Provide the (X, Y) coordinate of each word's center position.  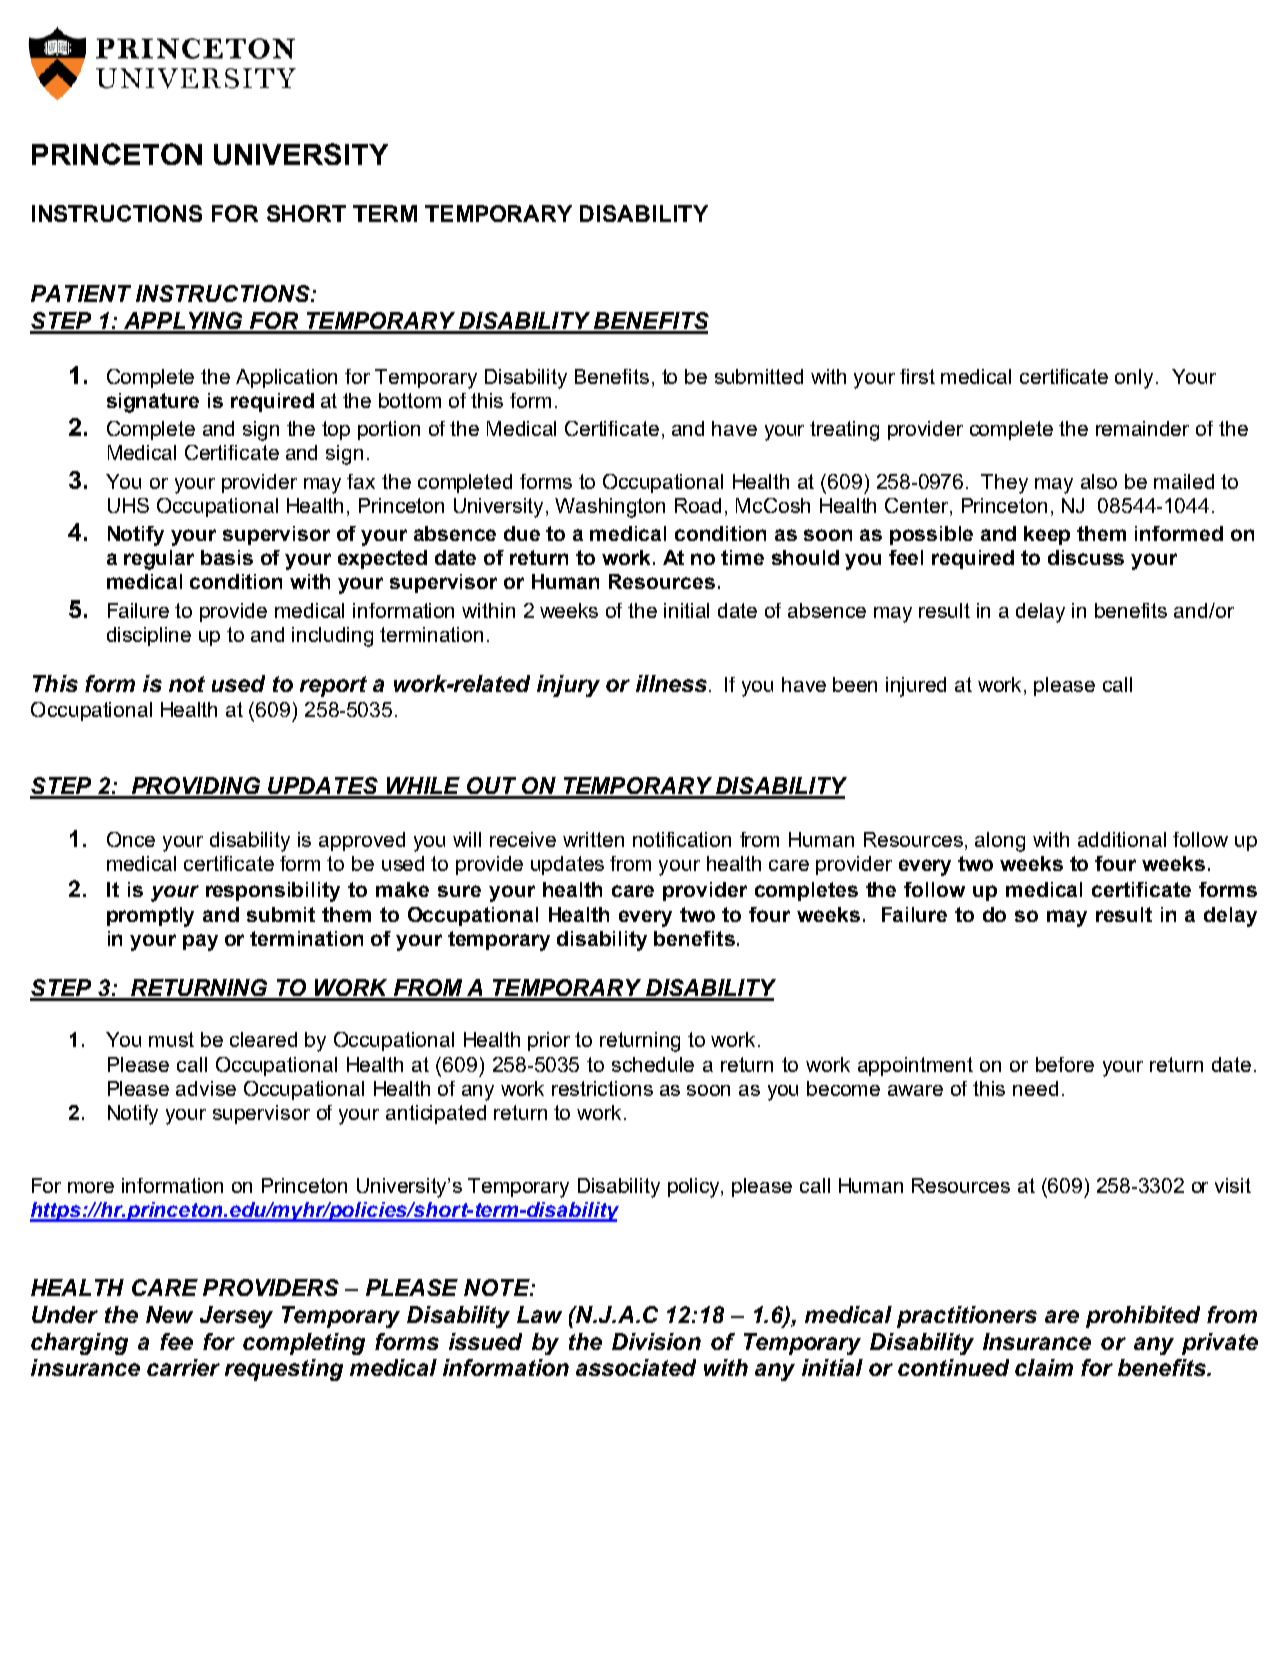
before (1065, 1064)
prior (549, 1041)
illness (671, 683)
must (171, 1039)
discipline (149, 636)
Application (286, 378)
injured (916, 687)
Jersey (236, 1317)
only (1134, 379)
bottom (410, 400)
